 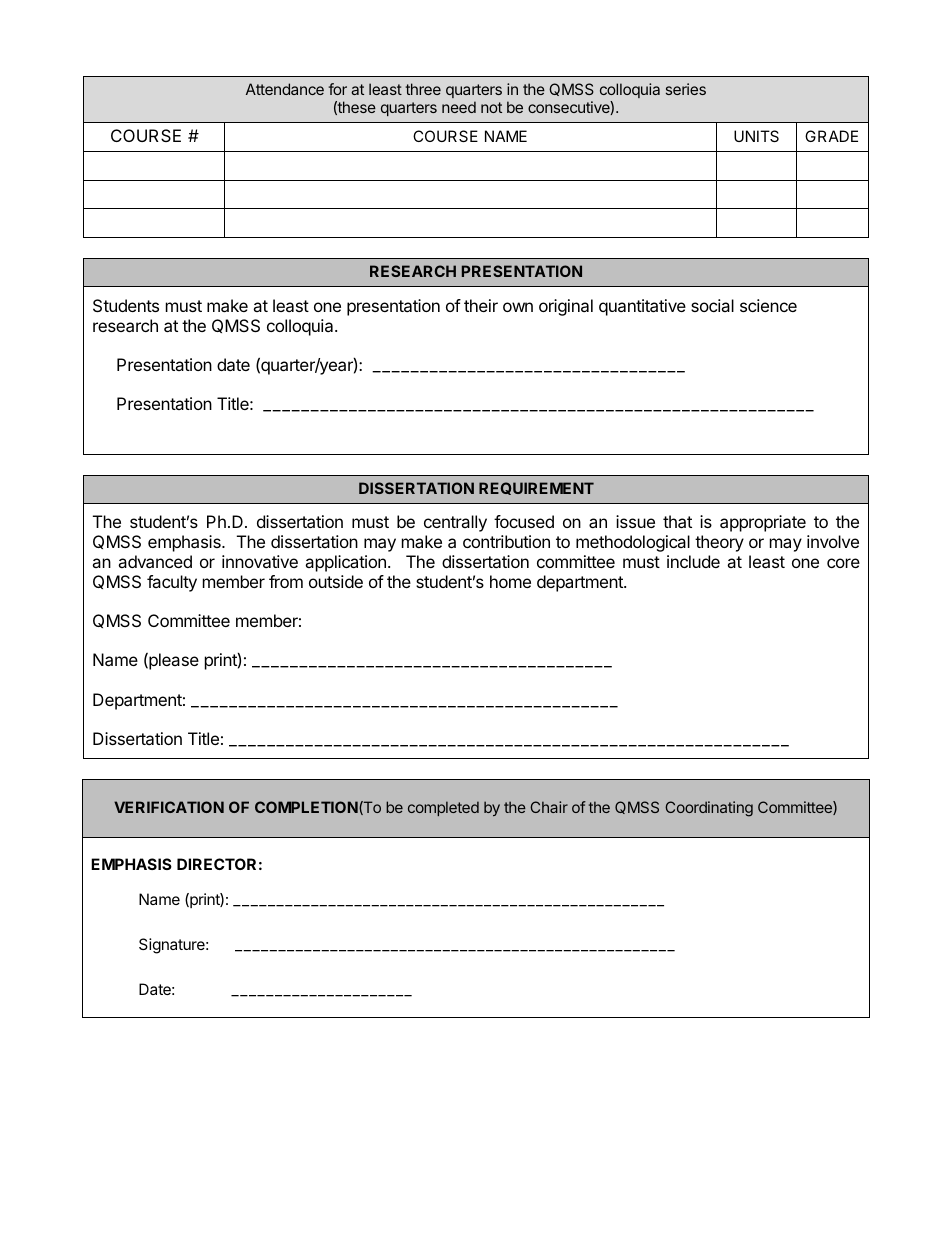 I want to click on innovative, so click(x=260, y=561).
